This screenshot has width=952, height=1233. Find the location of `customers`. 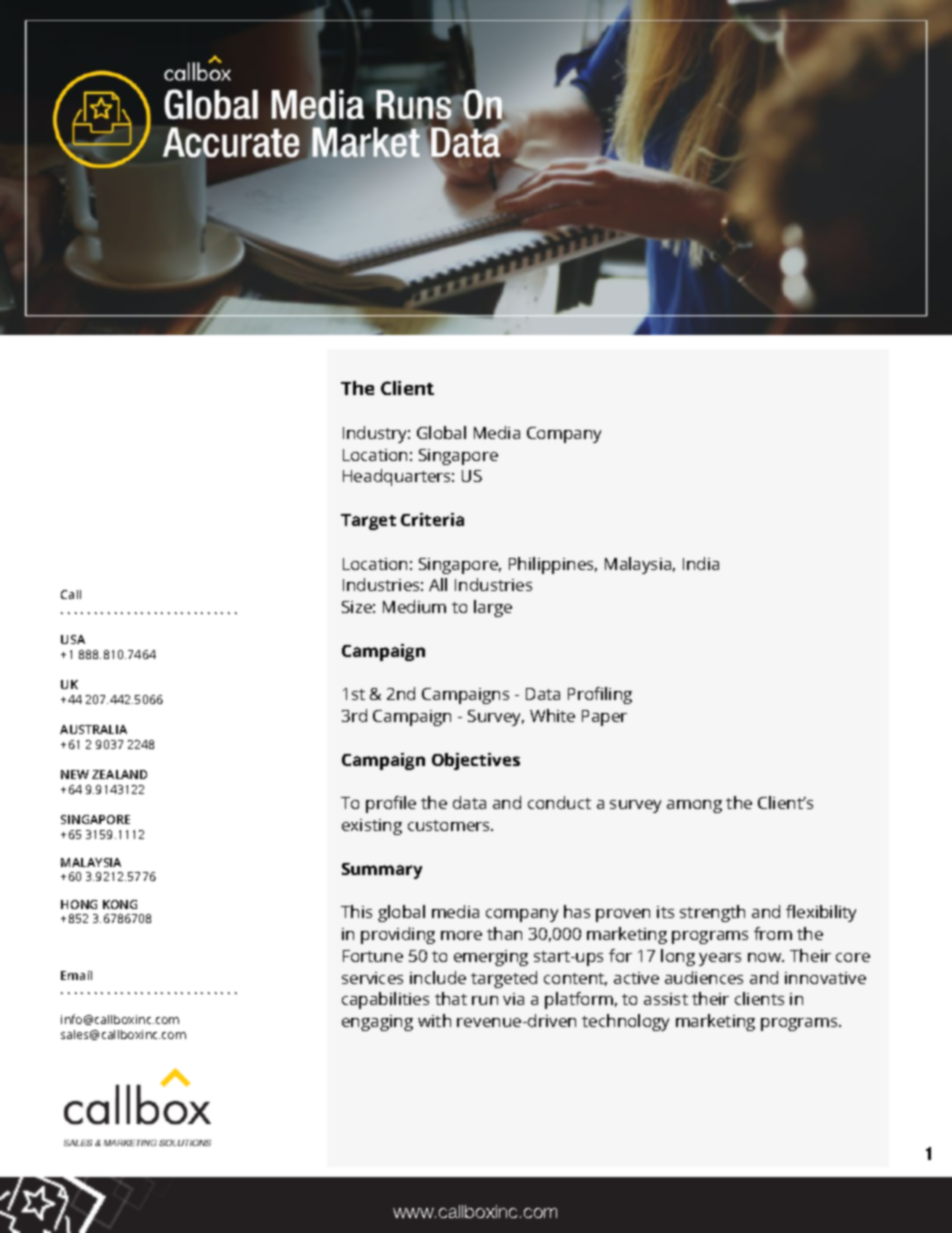

customers is located at coordinates (450, 825).
